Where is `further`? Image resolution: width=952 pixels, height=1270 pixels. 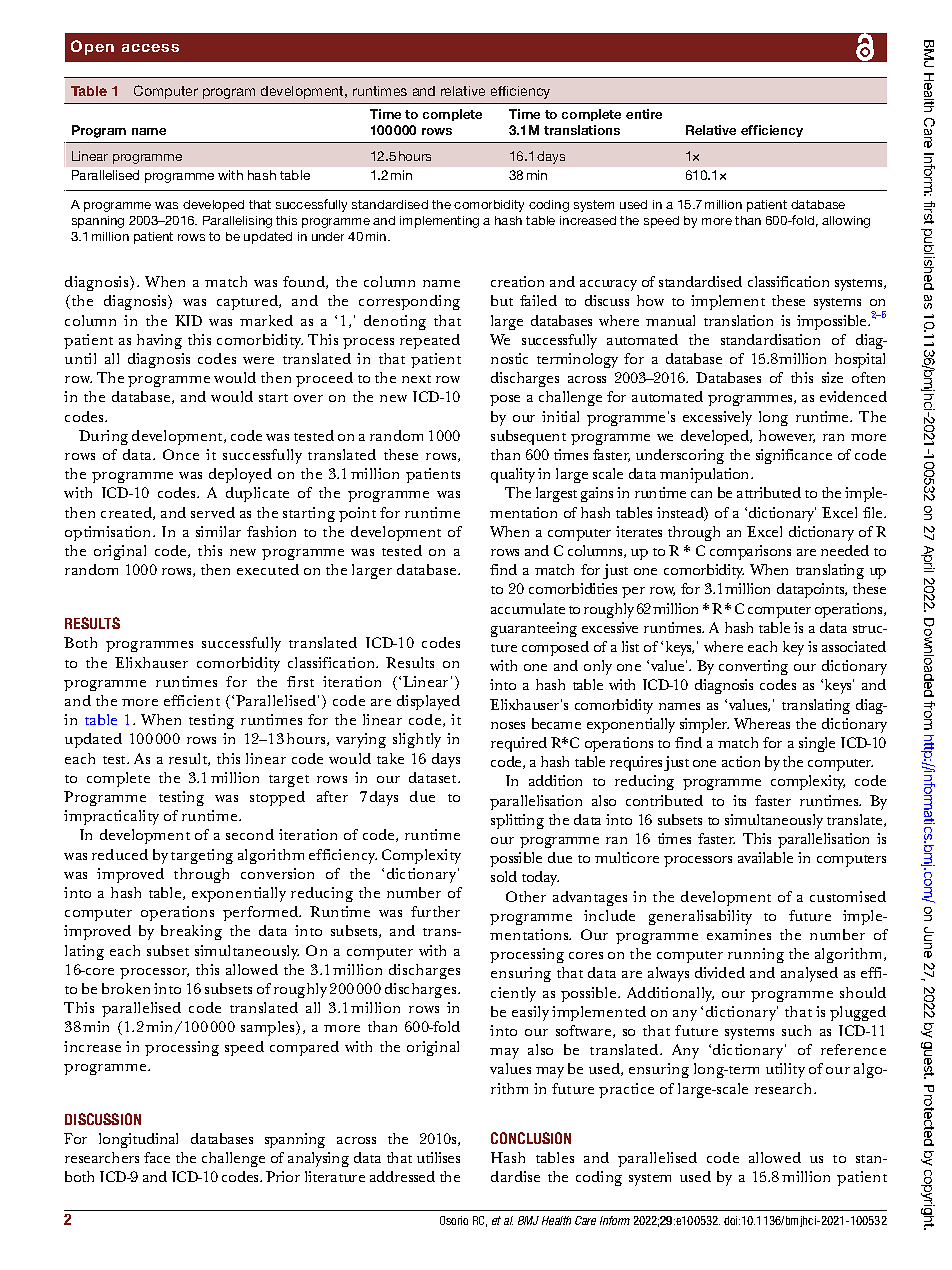
further is located at coordinates (435, 911).
